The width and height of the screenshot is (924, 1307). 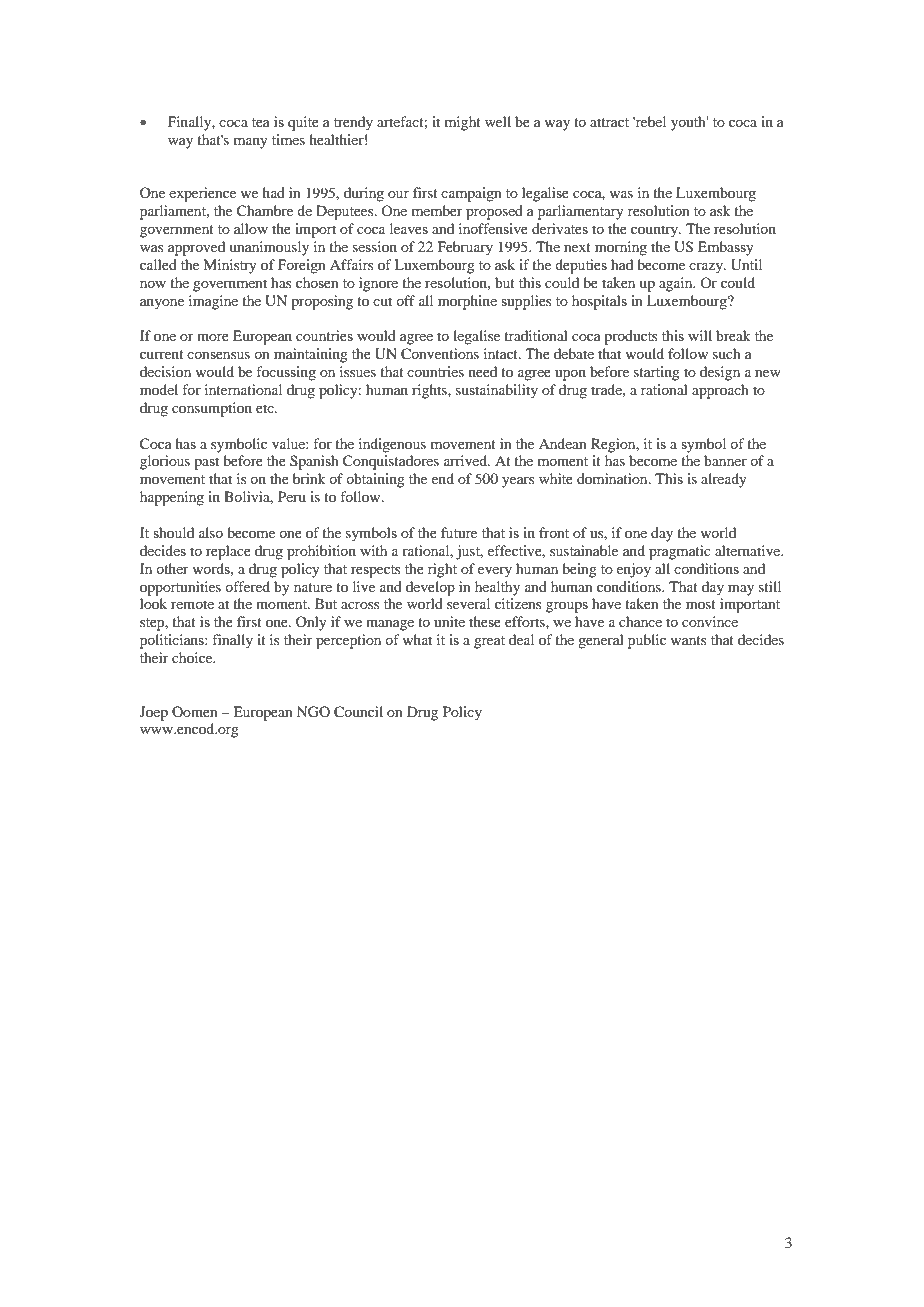 I want to click on attract, so click(x=609, y=122).
